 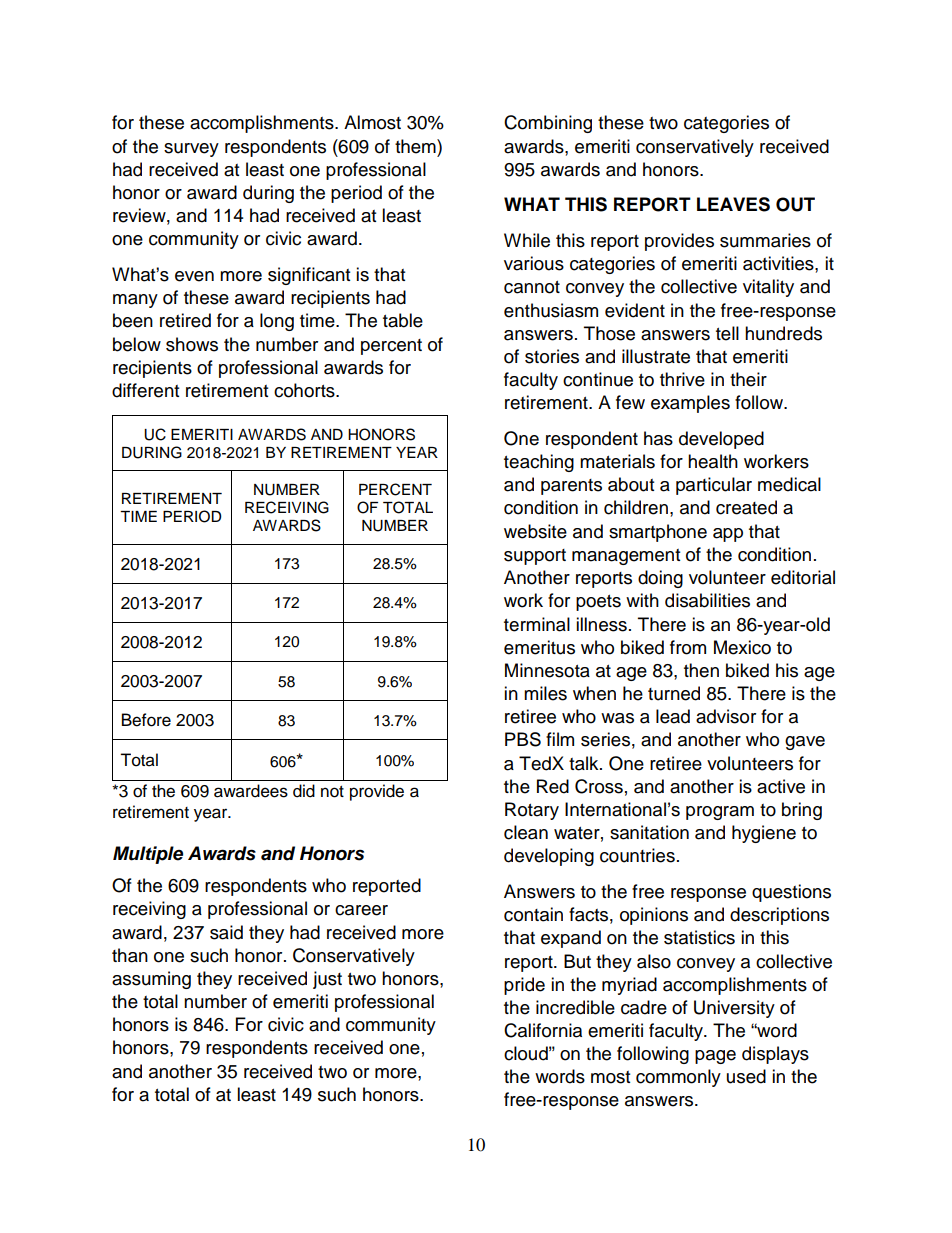 I want to click on teaching, so click(x=539, y=463).
